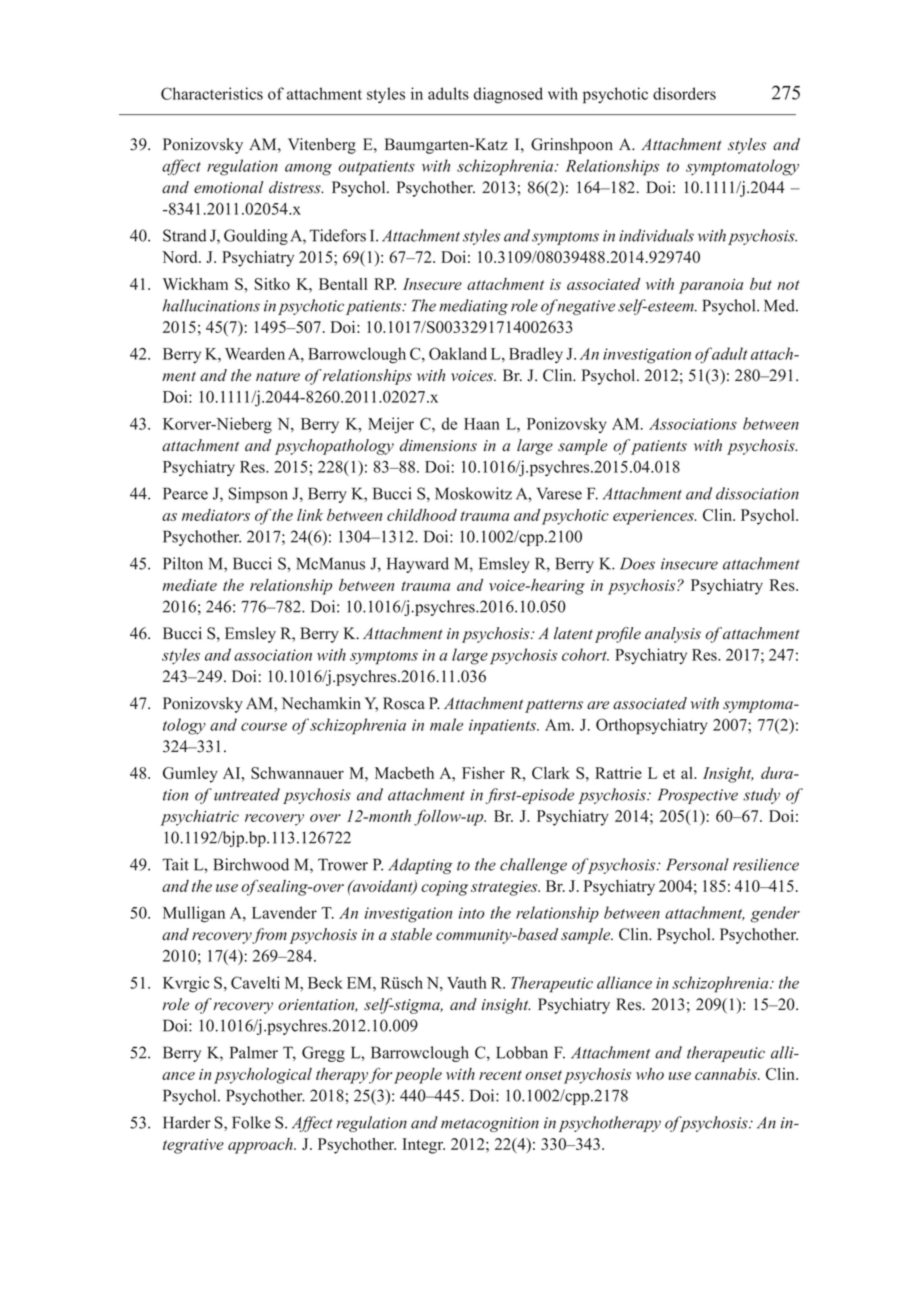 The height and width of the page is (1305, 924). I want to click on psychiatric, so click(200, 818).
